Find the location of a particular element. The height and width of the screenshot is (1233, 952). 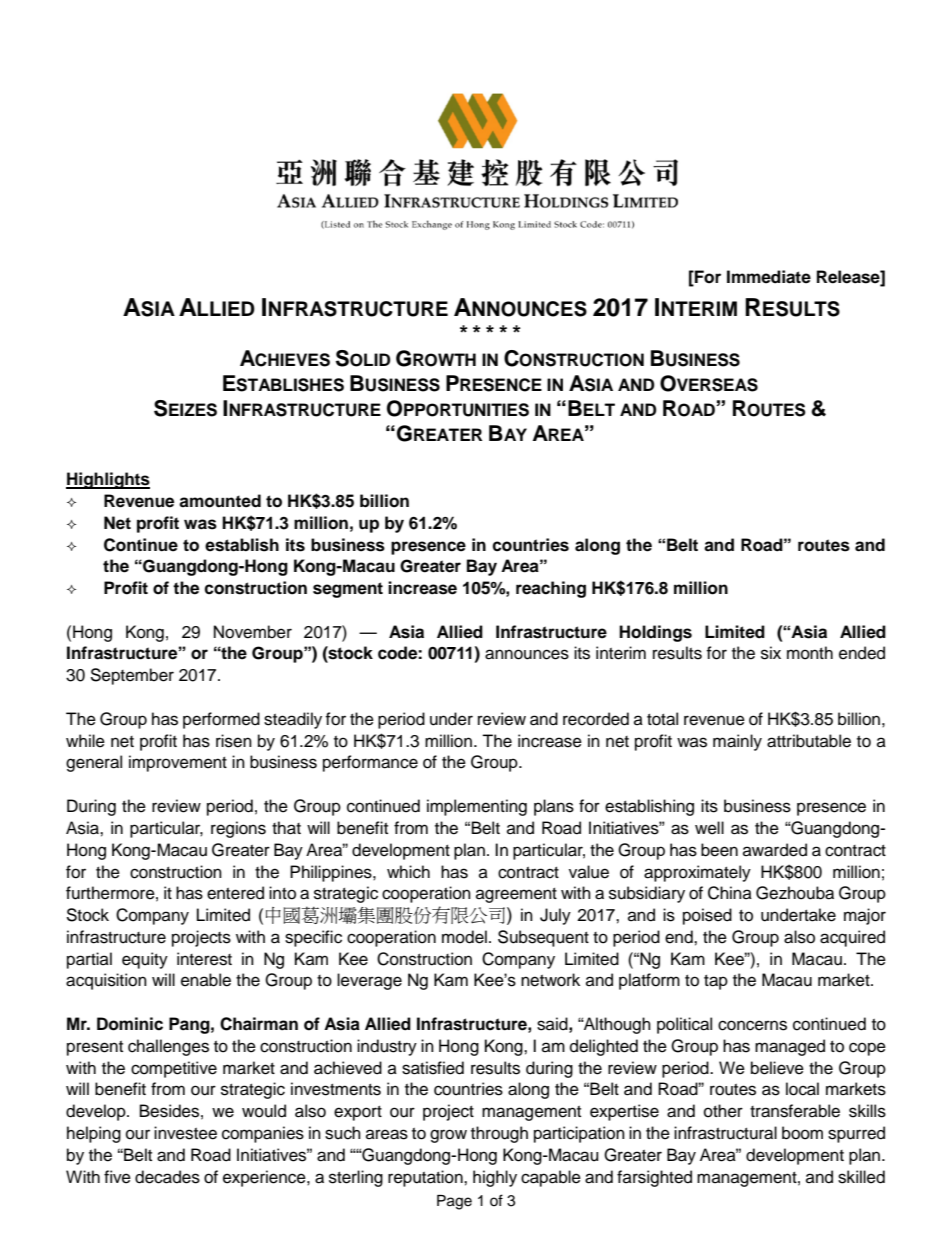

highly is located at coordinates (495, 1178).
